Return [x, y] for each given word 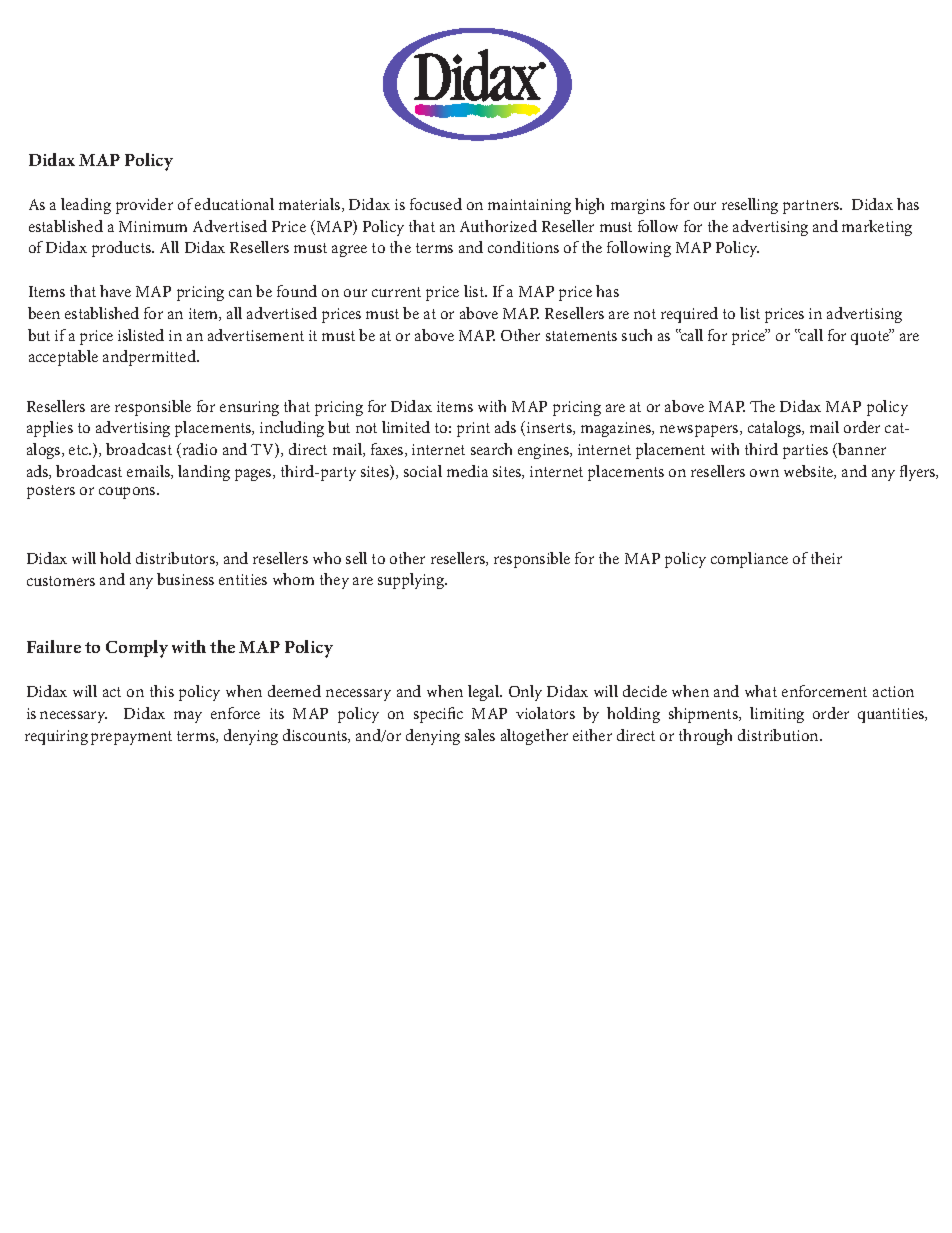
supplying [412, 581]
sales [480, 735]
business [185, 579]
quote [871, 337]
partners [812, 207]
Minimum [153, 226]
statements [581, 336]
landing [204, 473]
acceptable [63, 358]
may [188, 717]
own [764, 473]
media [467, 471]
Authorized [498, 226]
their [826, 558]
